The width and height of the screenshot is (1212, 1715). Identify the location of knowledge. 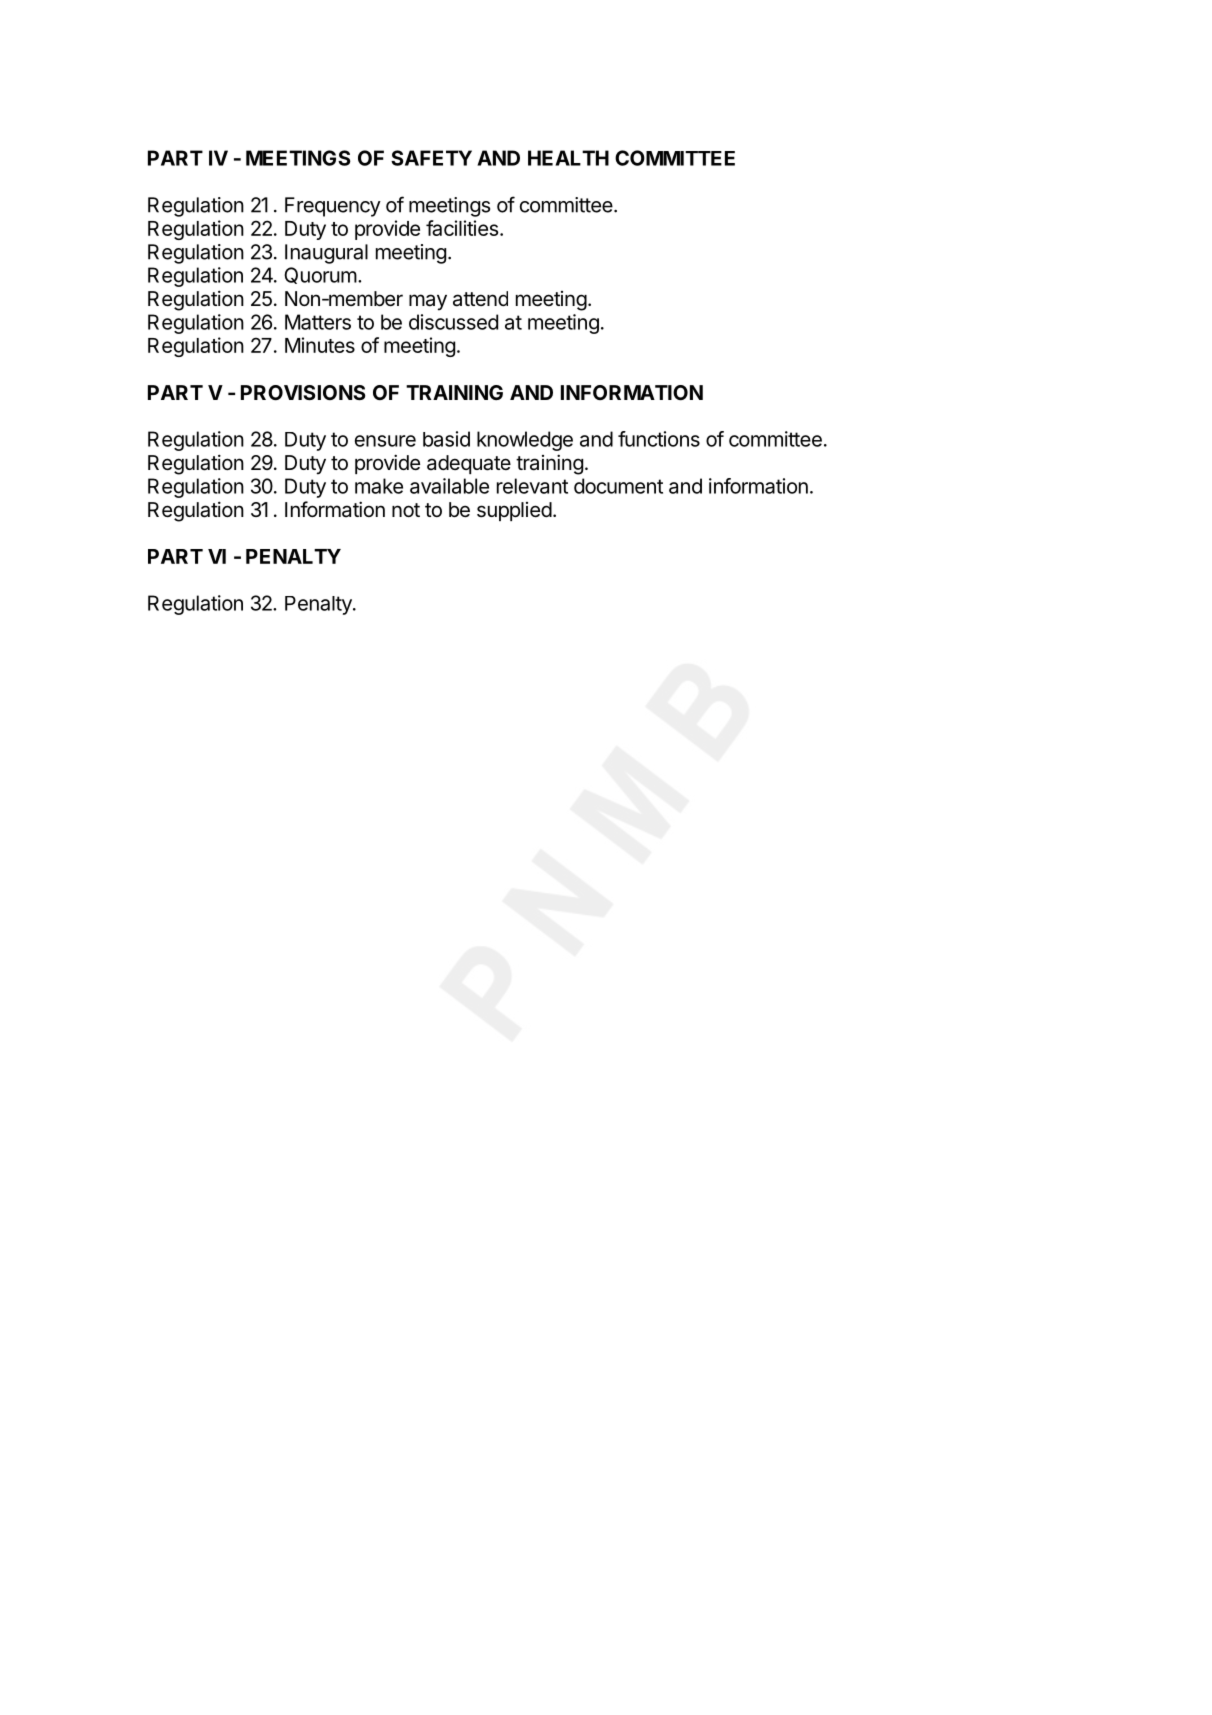
(525, 441).
